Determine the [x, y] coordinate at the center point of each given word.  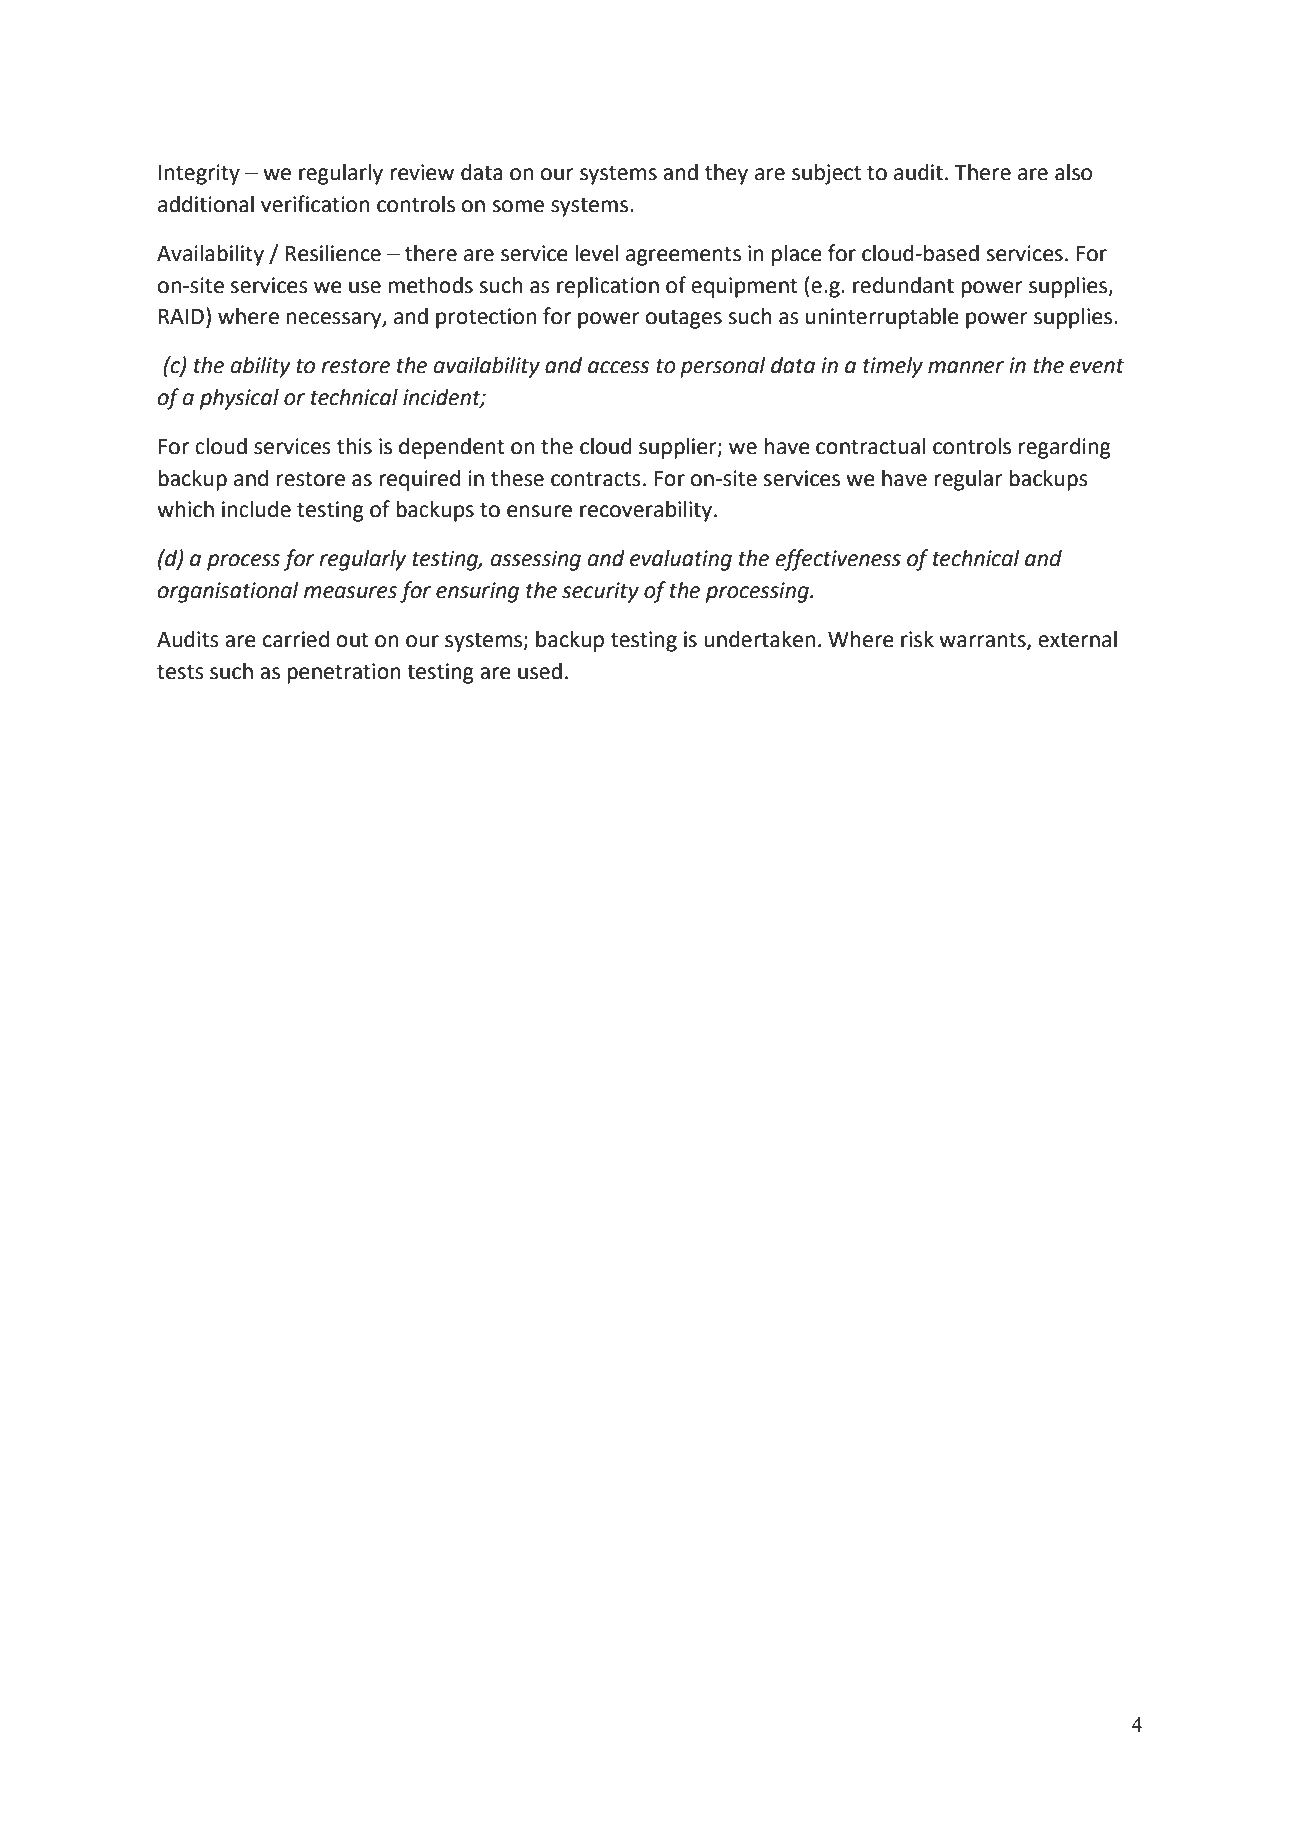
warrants [983, 641]
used [540, 671]
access [619, 367]
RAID [181, 316]
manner [966, 367]
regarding [1065, 448]
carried [296, 639]
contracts [596, 479]
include [256, 509]
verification [315, 204]
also [1073, 172]
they [726, 174]
